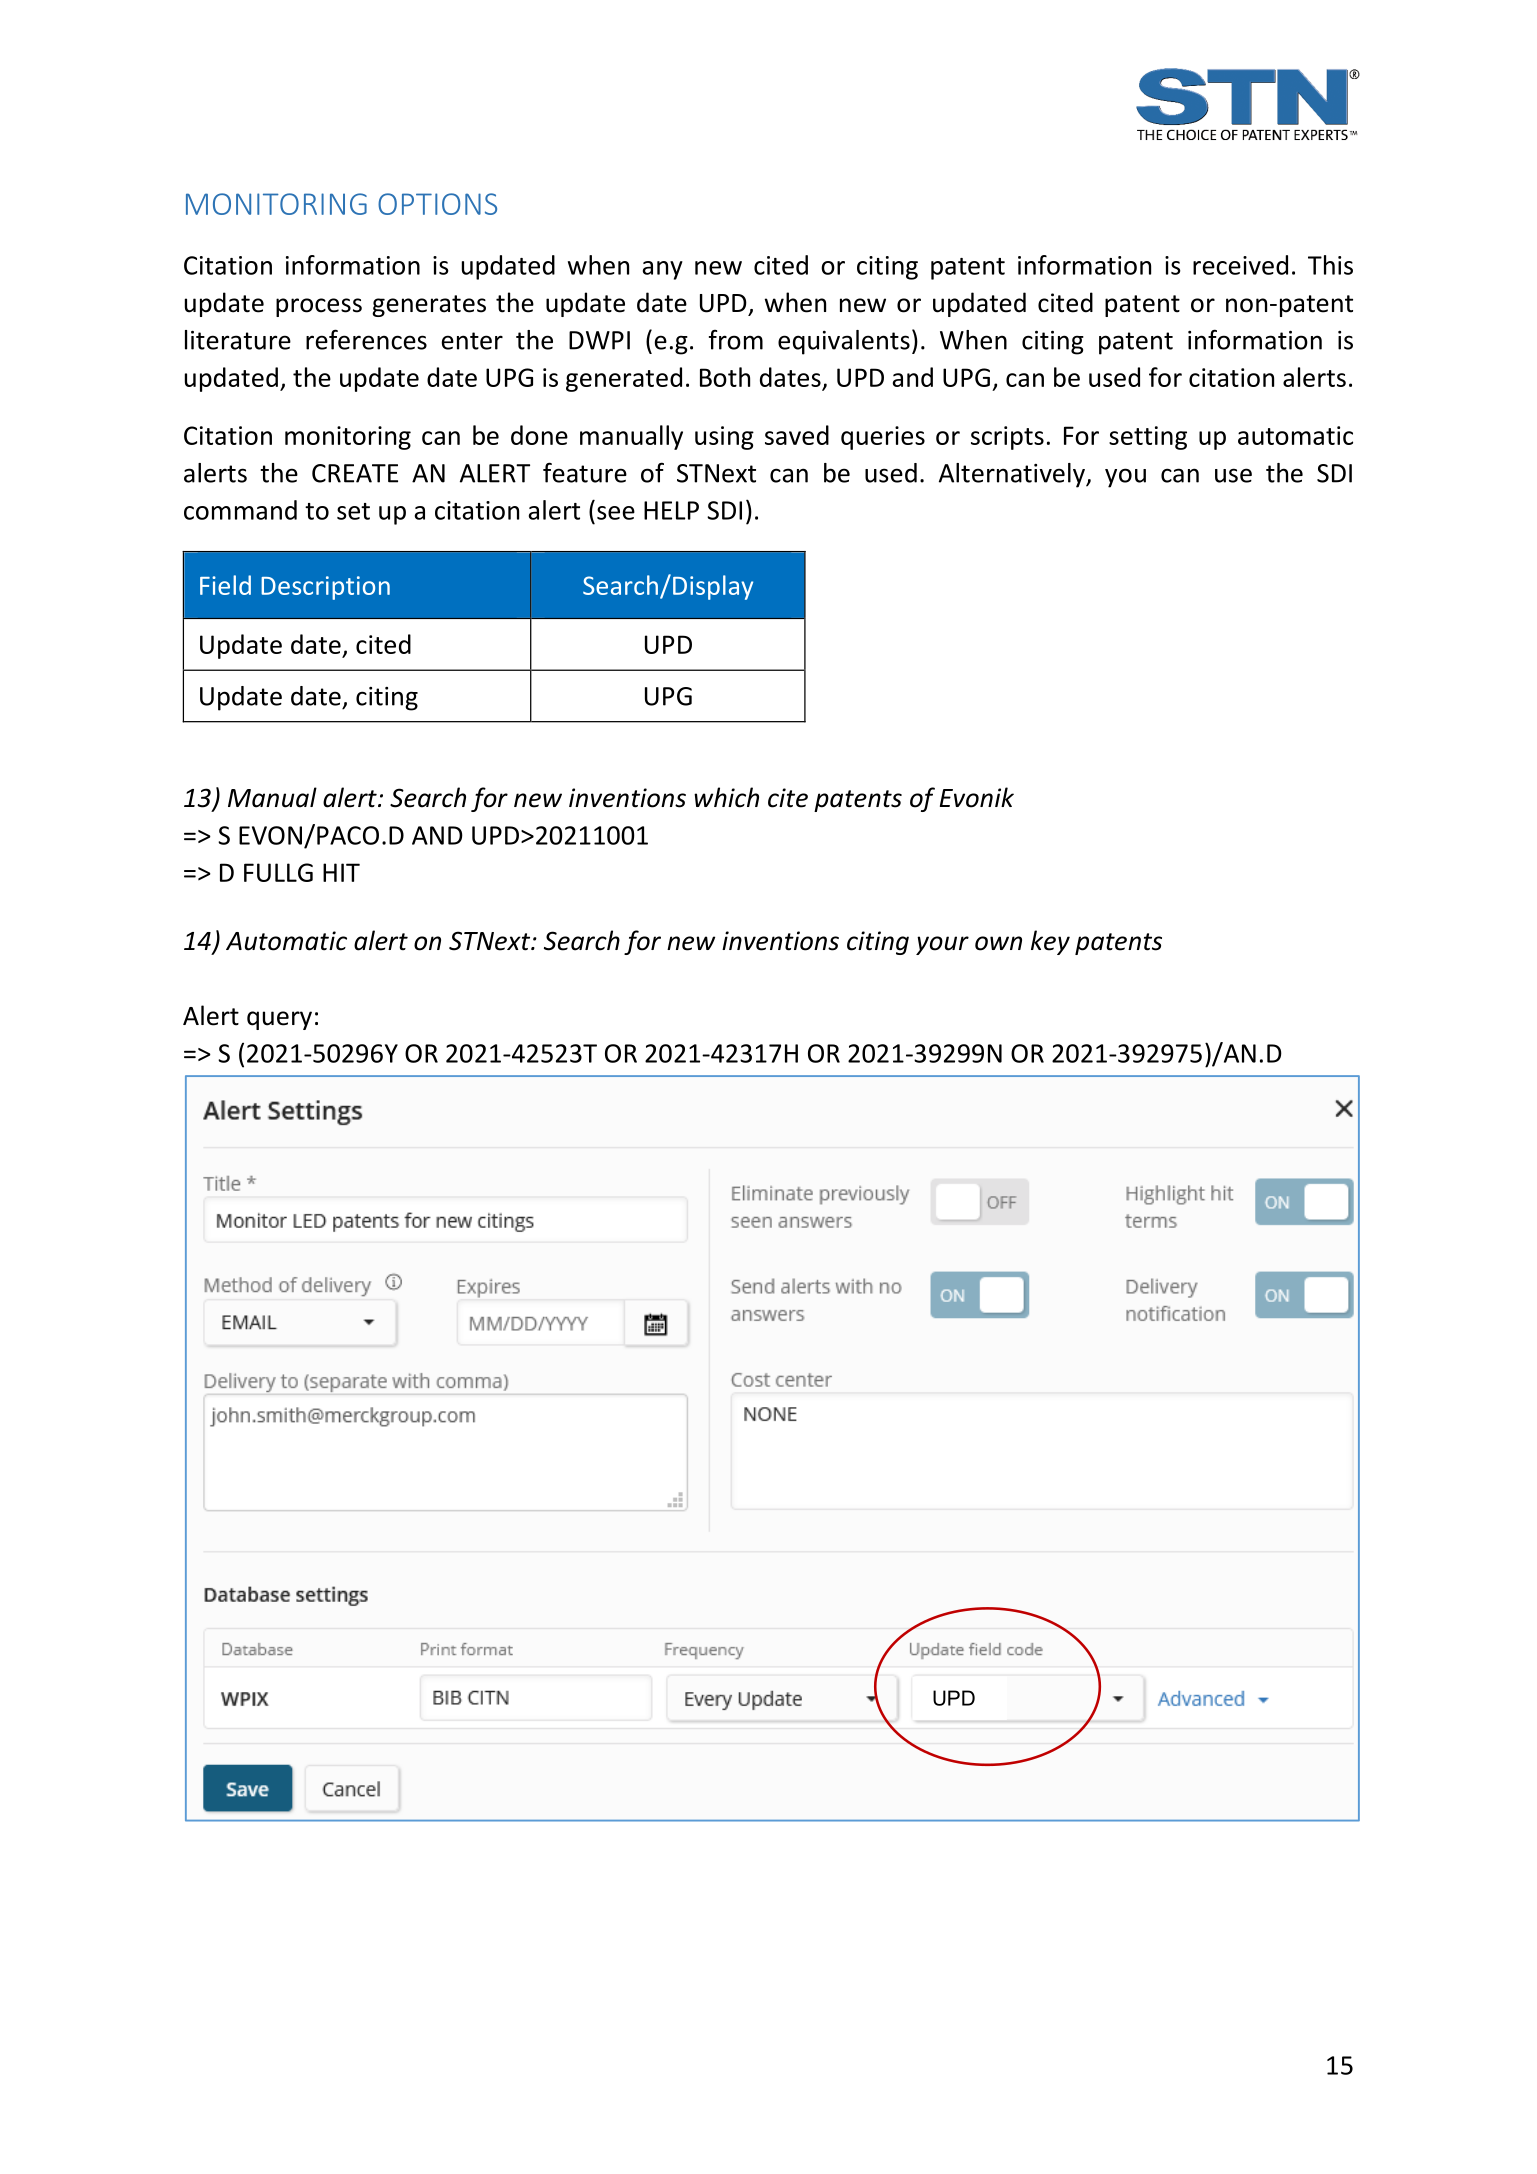  What do you see at coordinates (1050, 942) in the document?
I see `key` at bounding box center [1050, 942].
